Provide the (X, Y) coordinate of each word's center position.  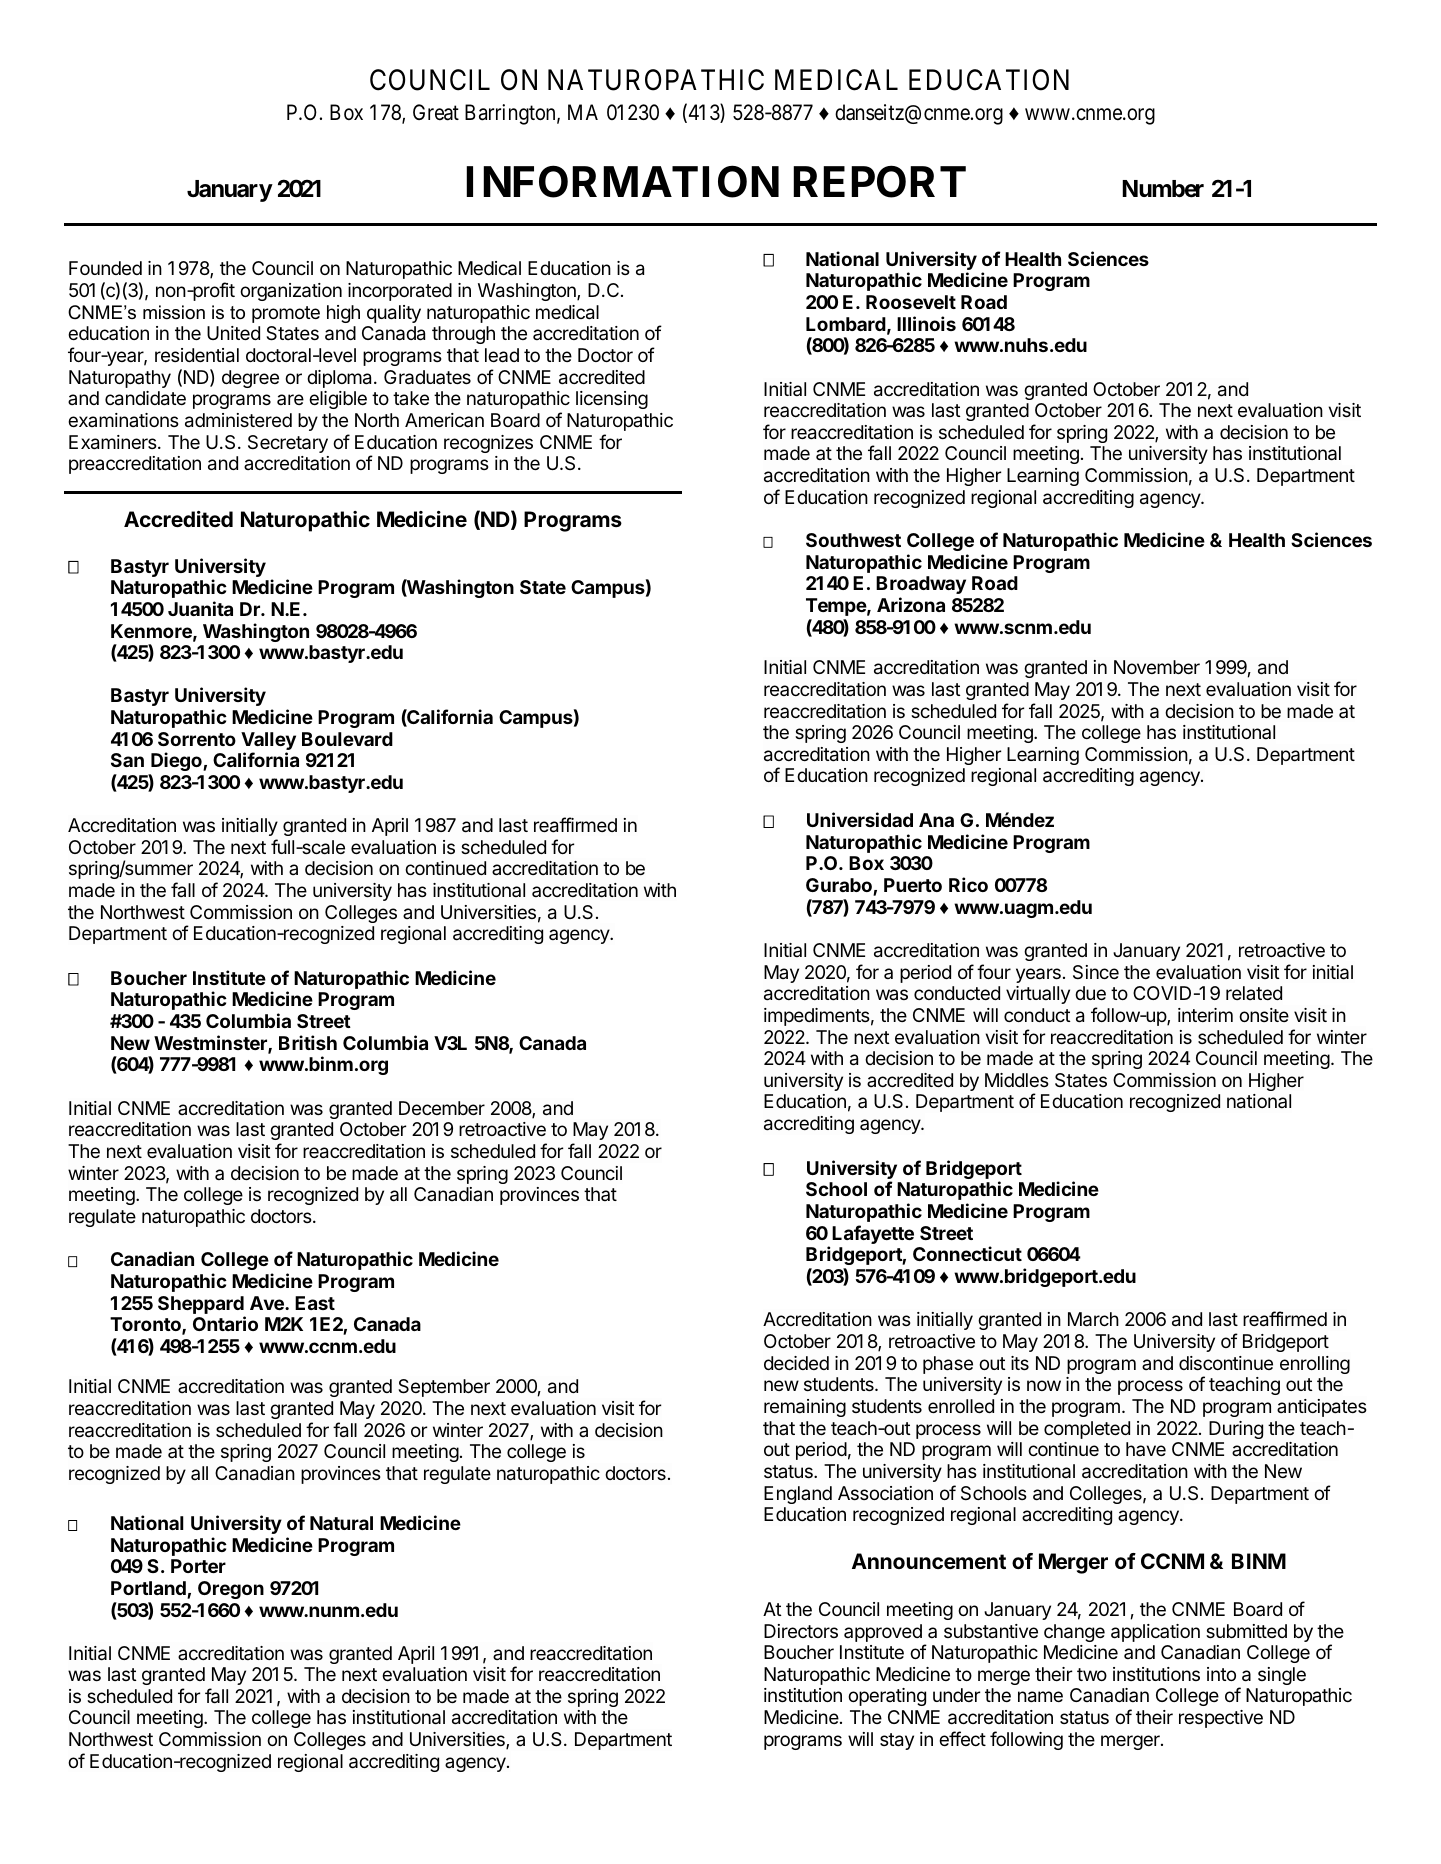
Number (1163, 189)
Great (436, 112)
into (1221, 1674)
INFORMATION (622, 182)
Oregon (231, 1590)
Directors (801, 1631)
